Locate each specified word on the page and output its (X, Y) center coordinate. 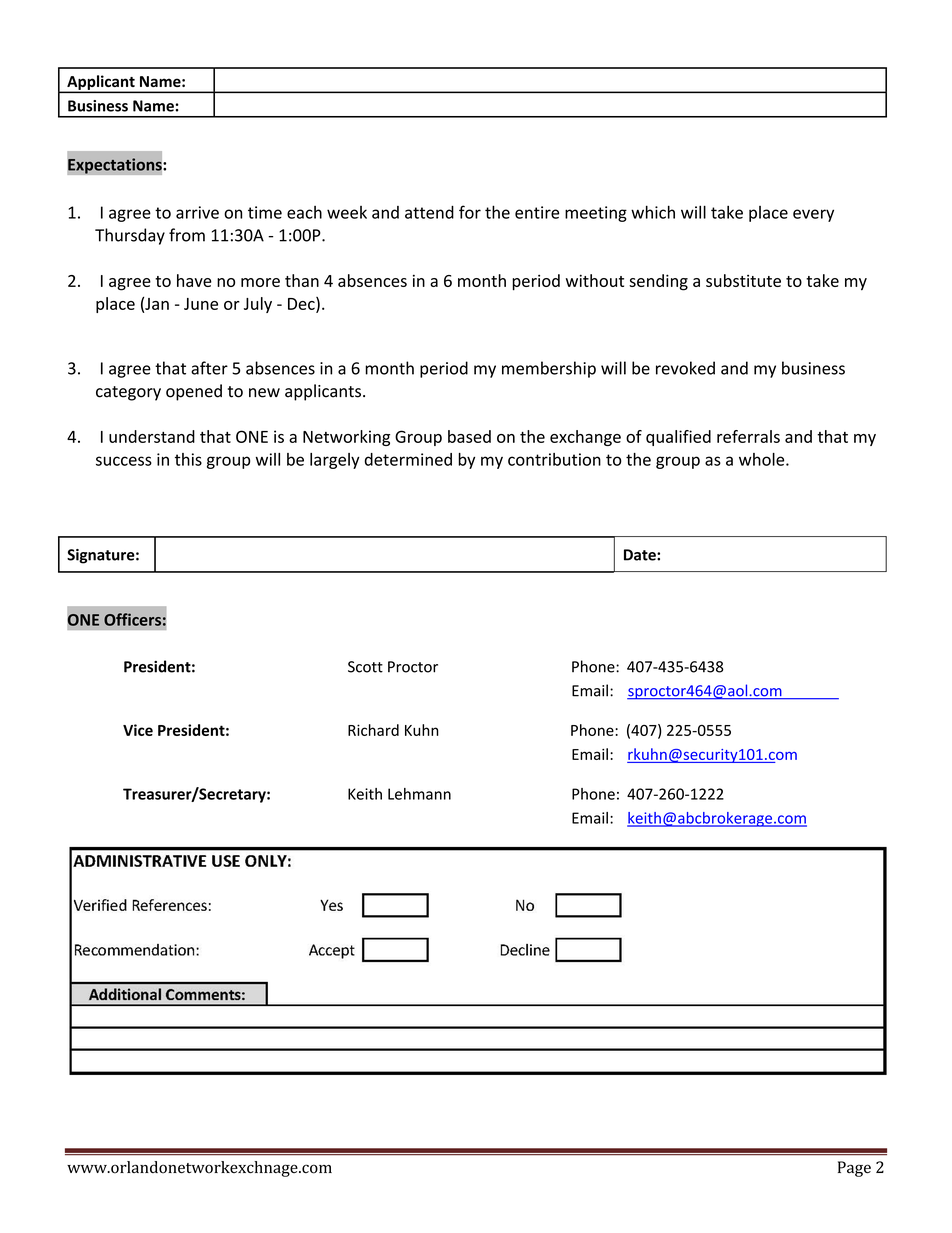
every (813, 215)
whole (763, 459)
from (187, 235)
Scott (365, 667)
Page (854, 1169)
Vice (138, 730)
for (470, 212)
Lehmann (419, 794)
